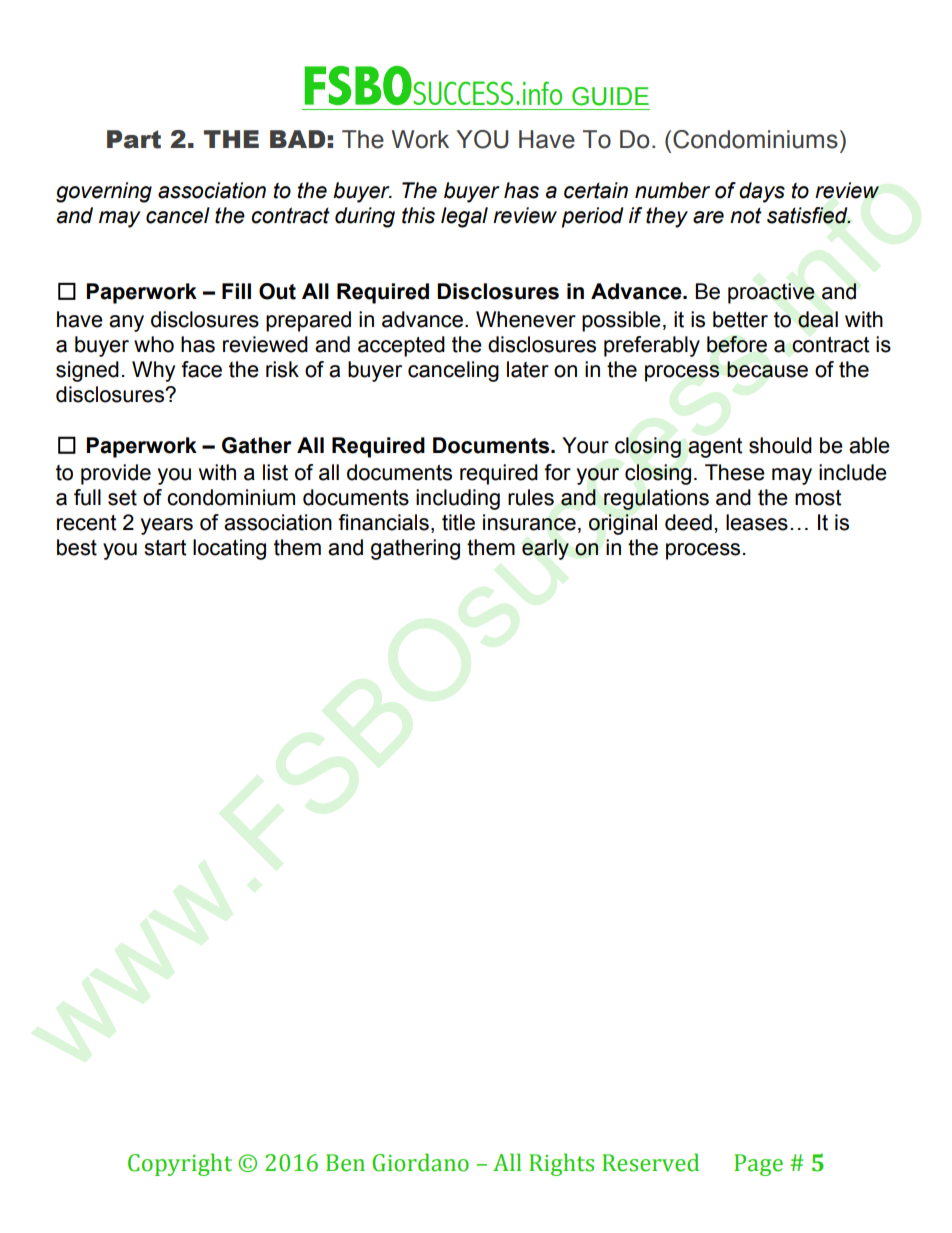 This screenshot has width=952, height=1233. Describe the element at coordinates (180, 1164) in the screenshot. I see `Copyright` at that location.
